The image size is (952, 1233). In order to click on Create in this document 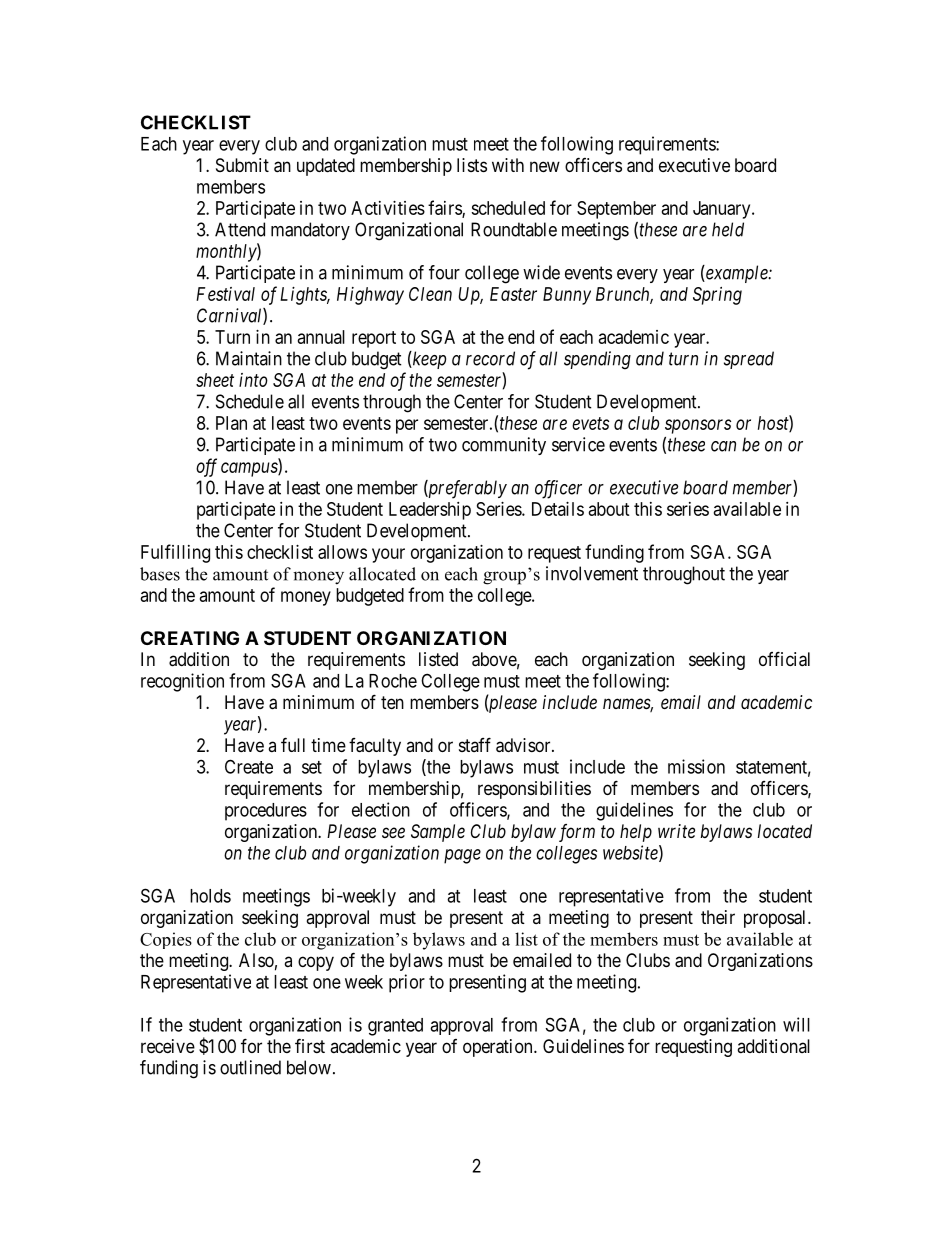, I will do `click(249, 766)`.
